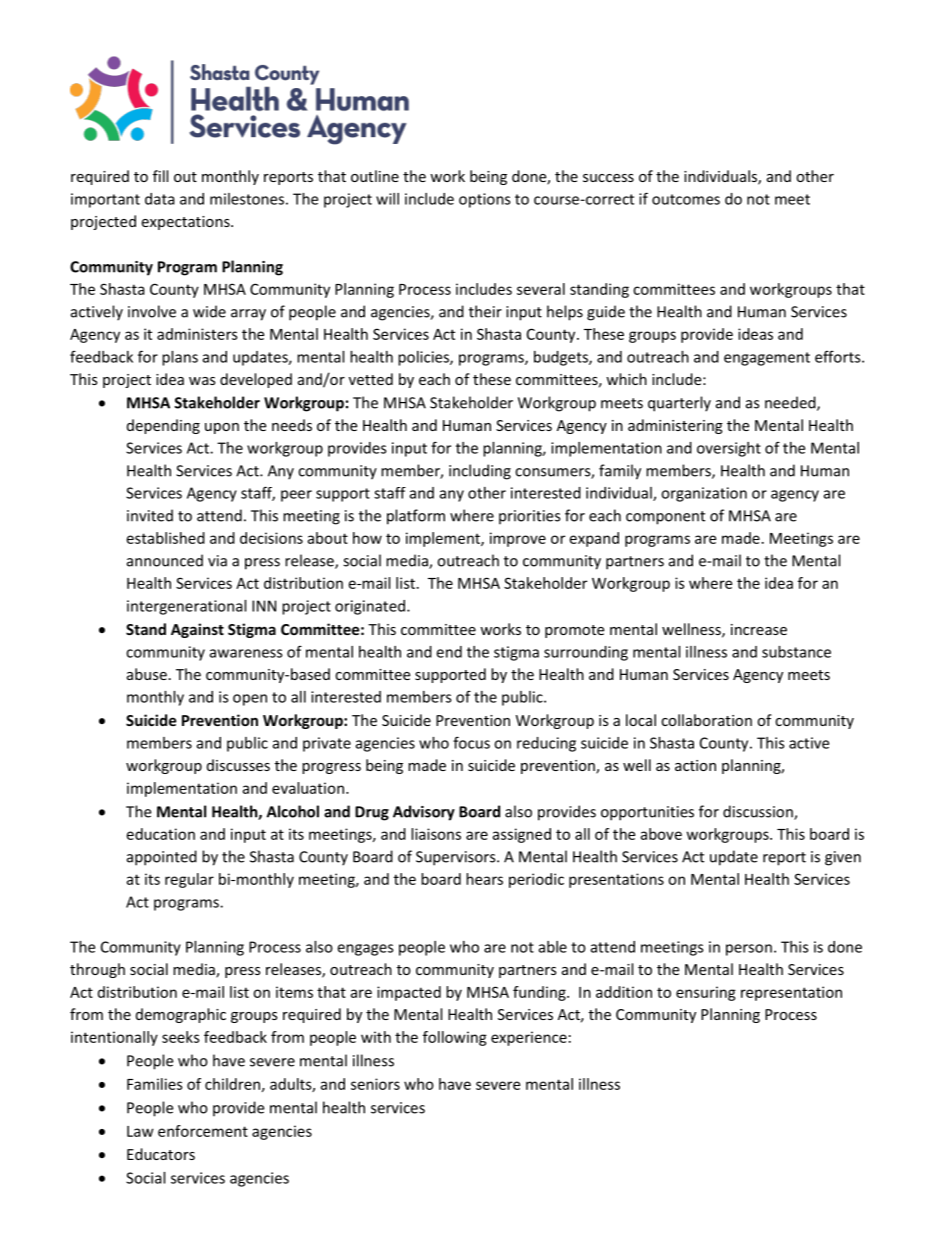 The height and width of the screenshot is (1233, 952). Describe the element at coordinates (791, 403) in the screenshot. I see `needed` at that location.
